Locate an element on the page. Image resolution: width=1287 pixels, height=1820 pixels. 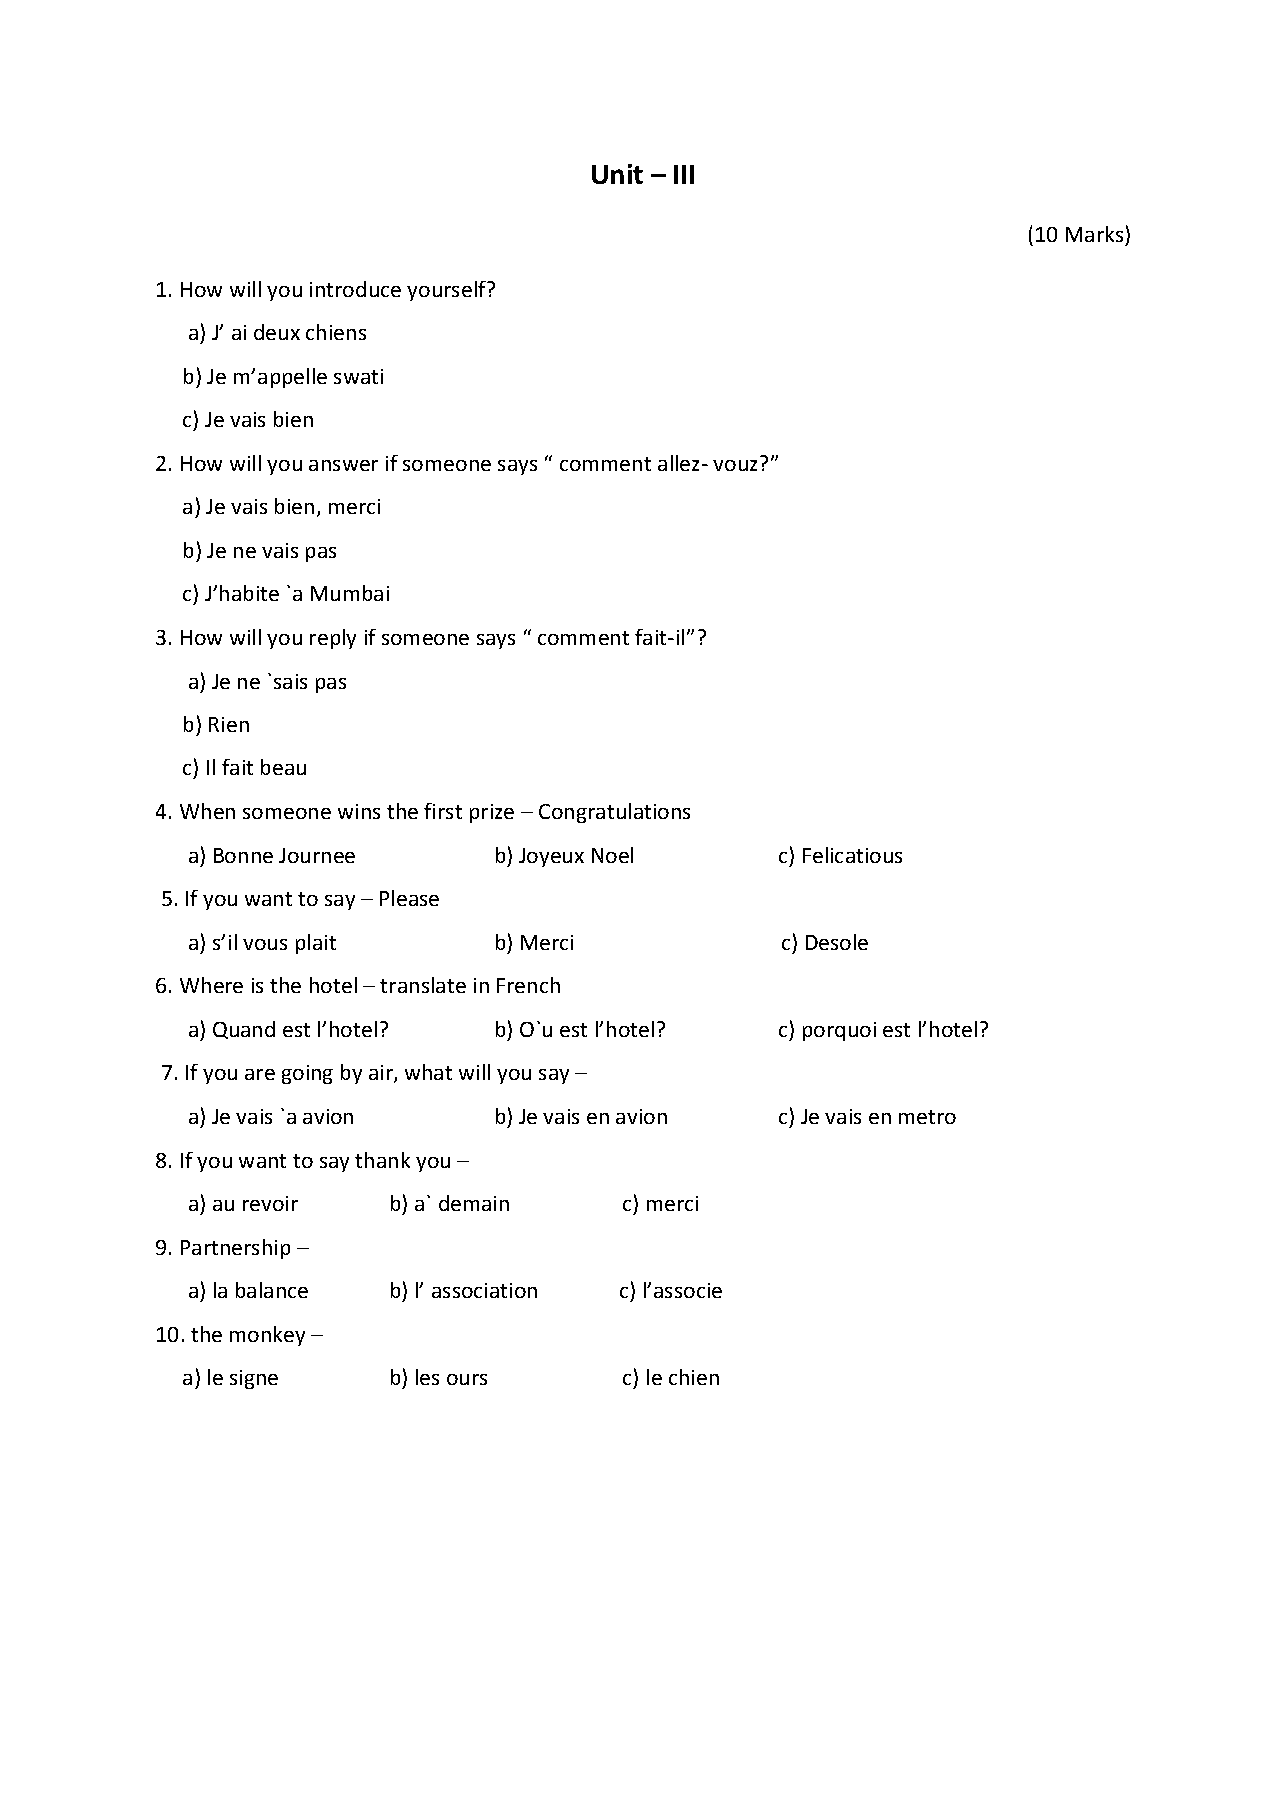
Congratulations is located at coordinates (614, 813).
